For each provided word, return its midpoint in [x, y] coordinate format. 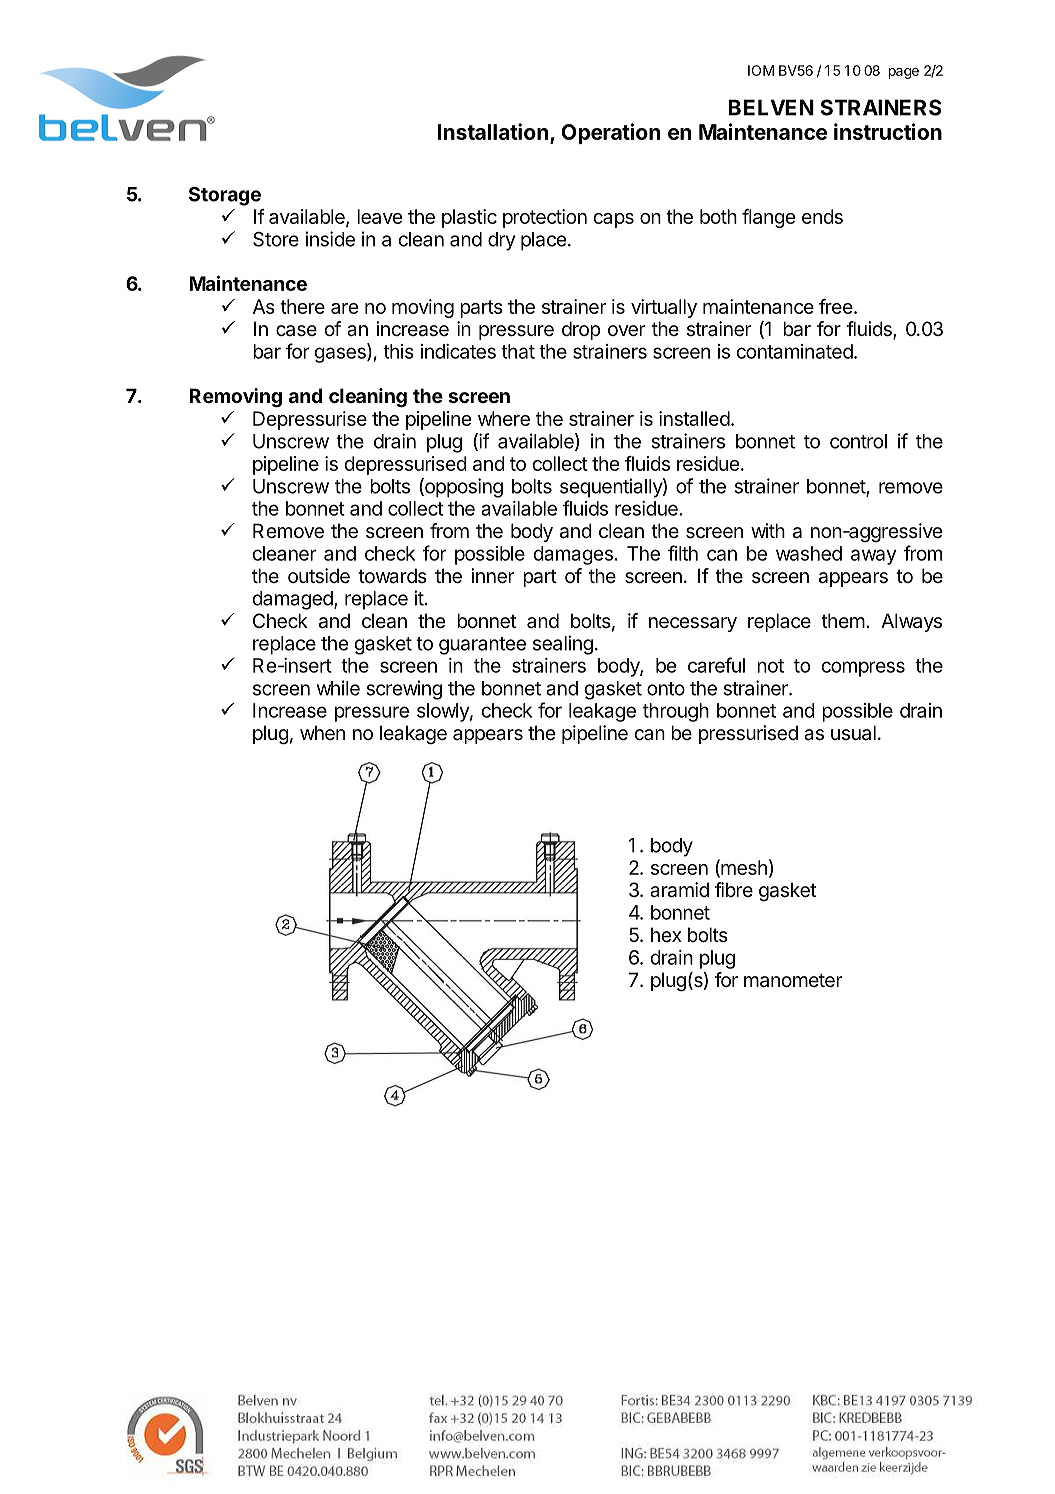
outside [319, 576]
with [768, 530]
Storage [225, 196]
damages [573, 555]
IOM [761, 70]
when [322, 733]
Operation [610, 133]
